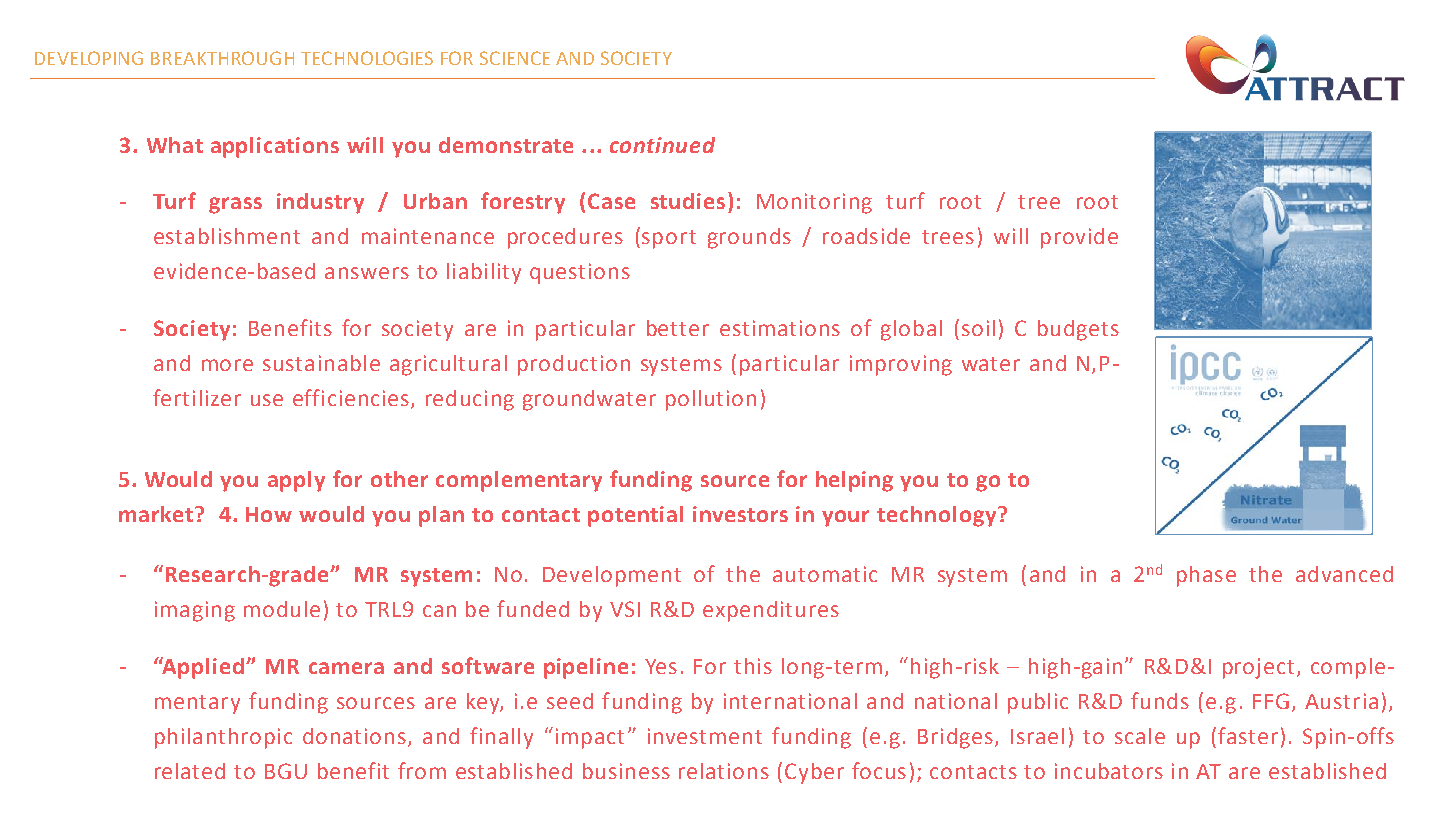 The image size is (1456, 819). What do you see at coordinates (866, 236) in the page?
I see `roadside` at bounding box center [866, 236].
